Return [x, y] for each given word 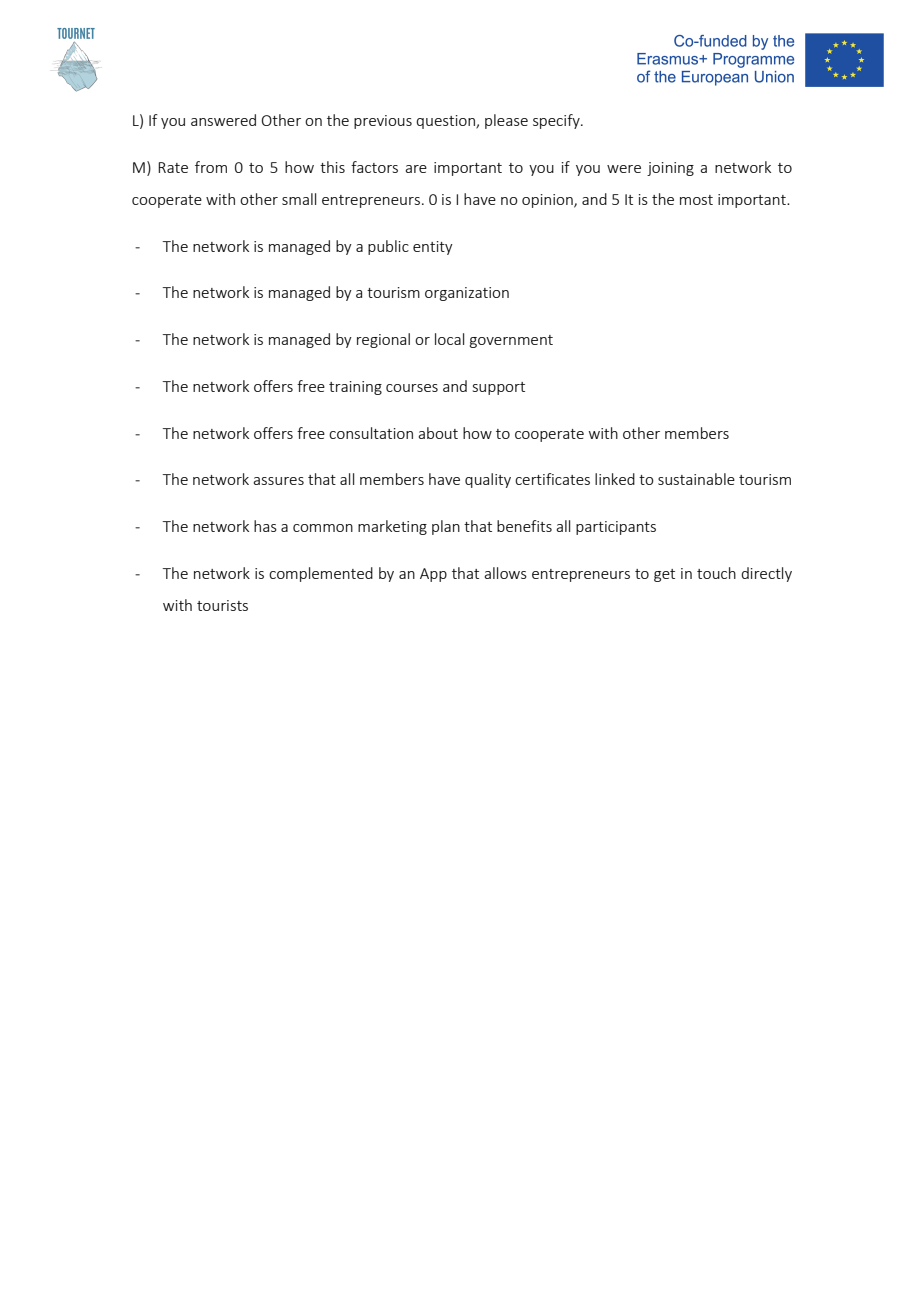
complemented [321, 574]
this [332, 167]
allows [505, 573]
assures [278, 481]
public [388, 247]
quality [488, 480]
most [696, 200]
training [355, 388]
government [511, 341]
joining [670, 169]
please [506, 121]
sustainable [696, 479]
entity [433, 248]
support [499, 388]
